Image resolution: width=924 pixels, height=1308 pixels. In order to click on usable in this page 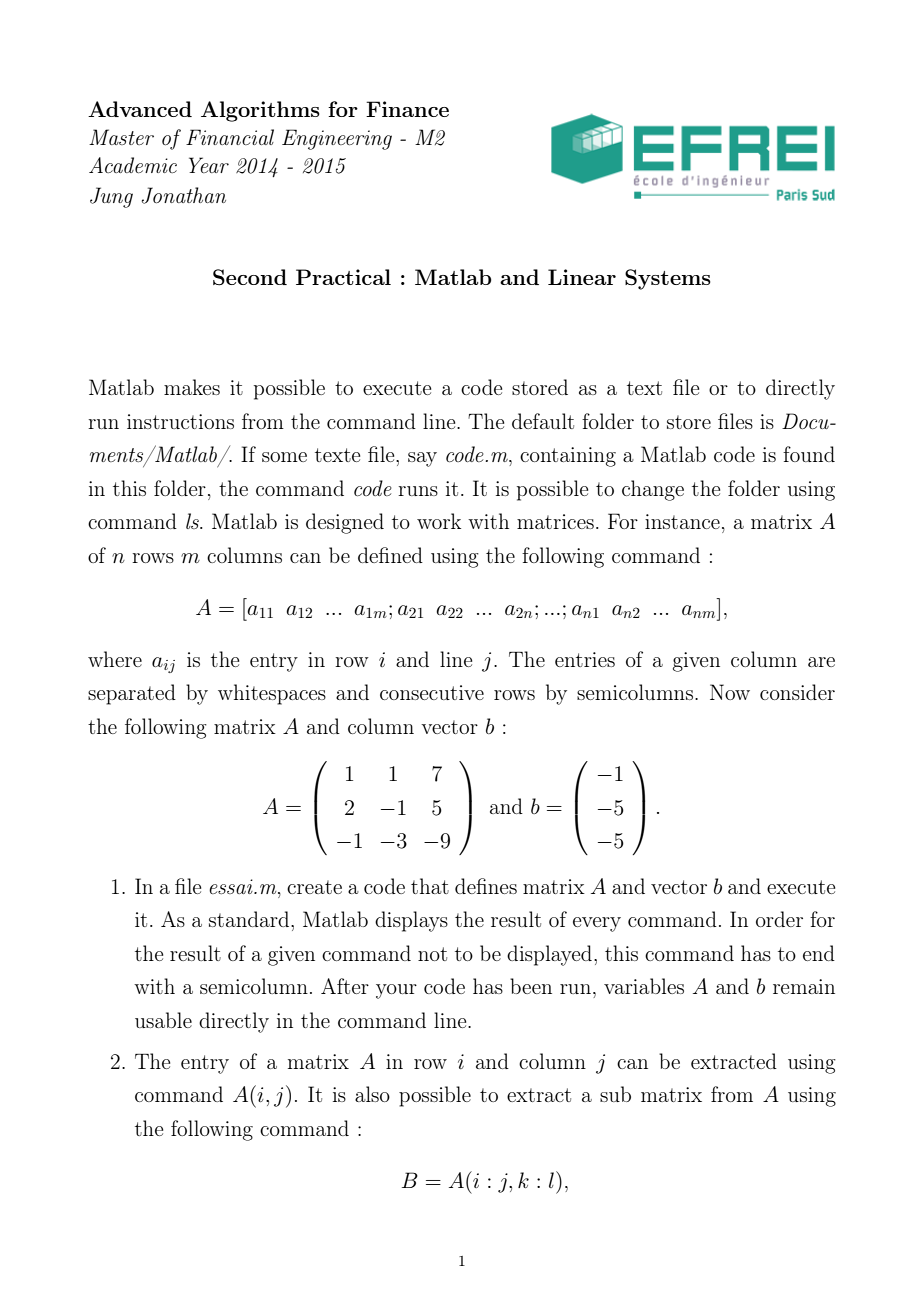, I will do `click(163, 1020)`.
